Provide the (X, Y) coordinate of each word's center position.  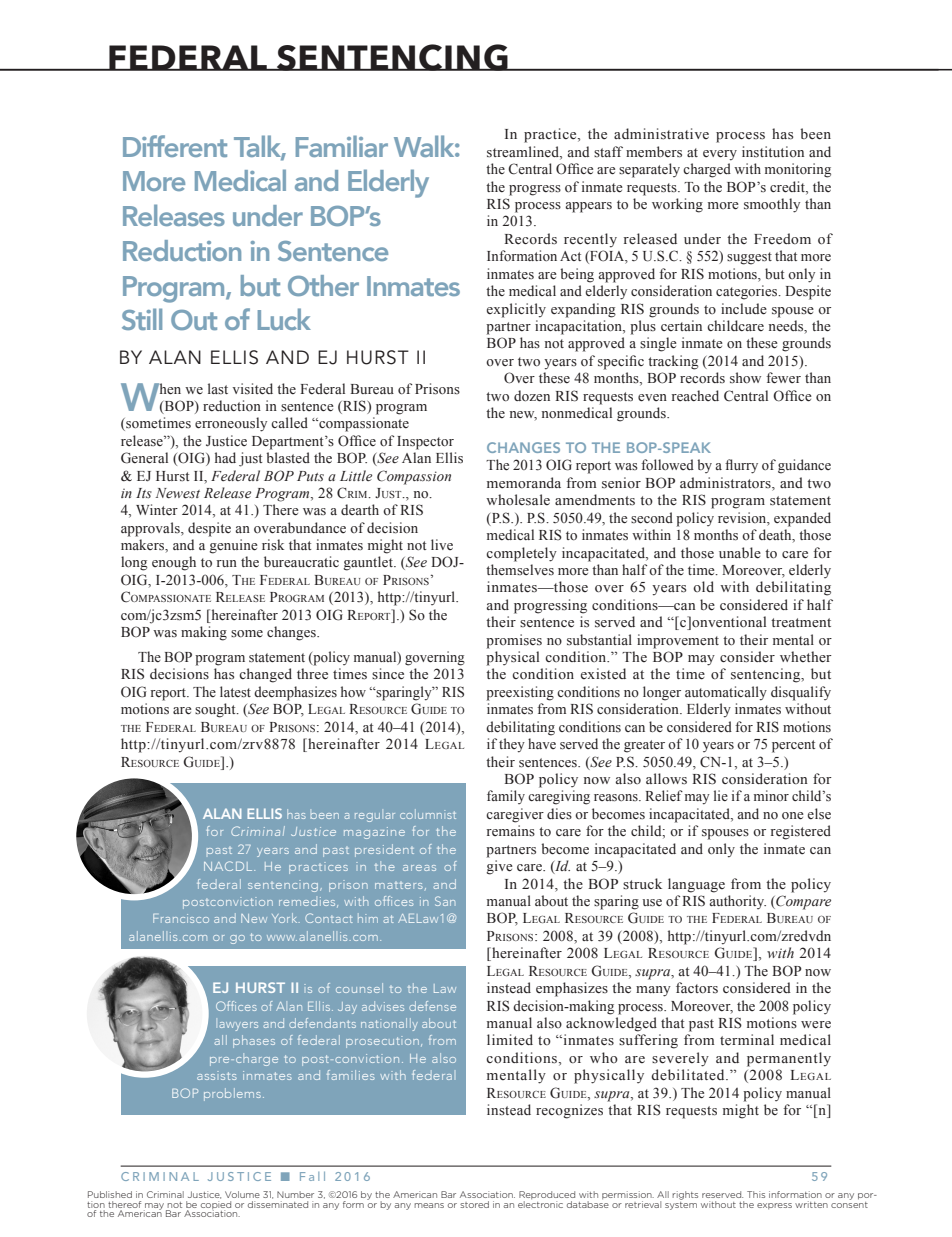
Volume (242, 1194)
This (756, 1194)
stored (474, 1204)
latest (235, 691)
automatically (726, 693)
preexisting (520, 693)
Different (175, 146)
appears (588, 207)
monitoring (798, 170)
